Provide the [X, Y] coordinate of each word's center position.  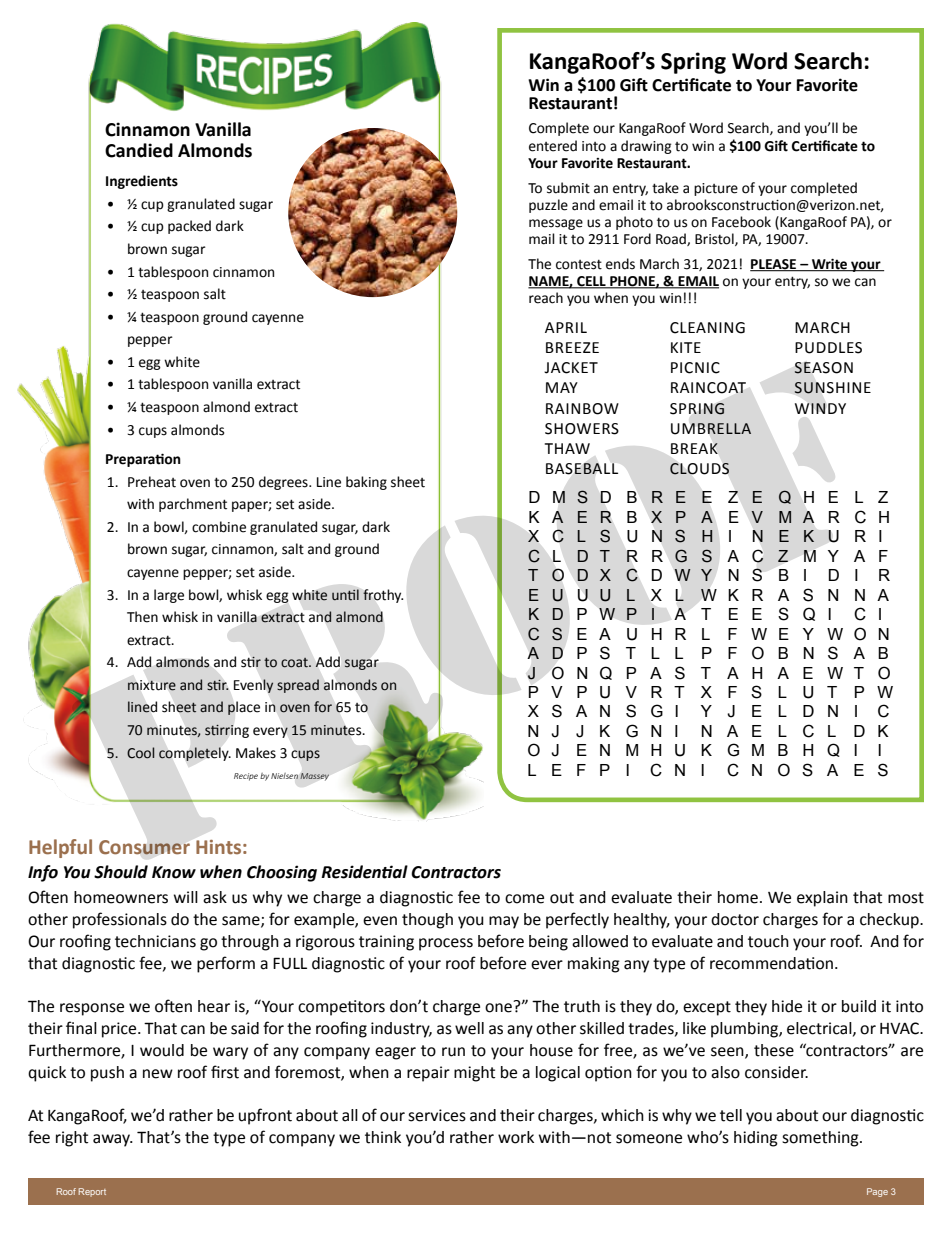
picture [716, 189]
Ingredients [142, 182]
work [516, 1137]
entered [553, 146]
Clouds [699, 469]
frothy [383, 596]
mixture [152, 685]
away [112, 1140]
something [821, 1139]
